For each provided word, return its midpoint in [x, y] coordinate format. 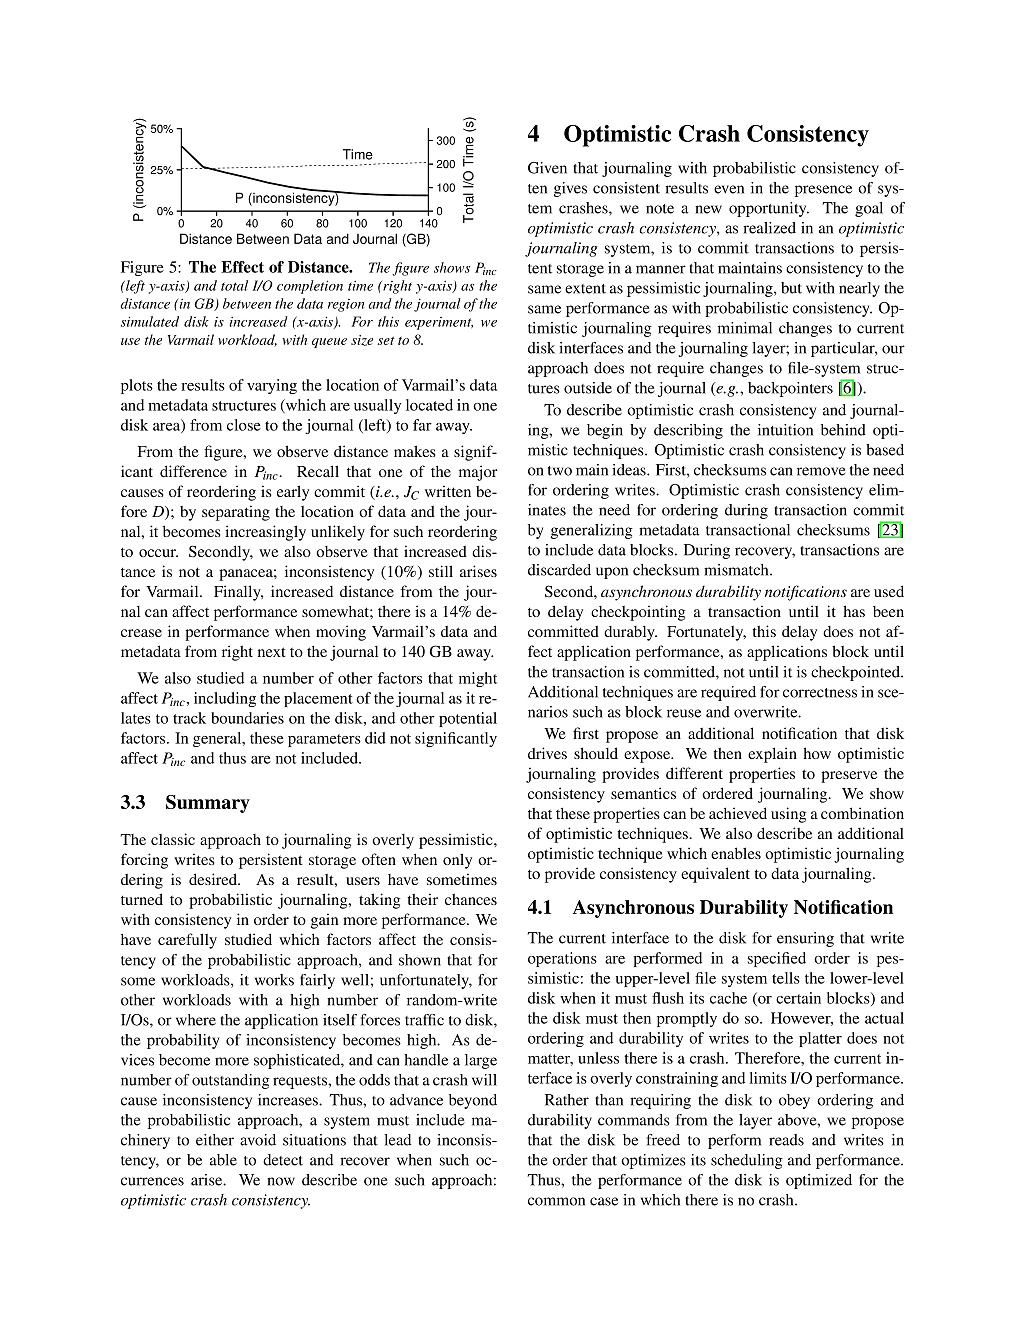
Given [547, 168]
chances [471, 899]
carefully [187, 941]
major [478, 473]
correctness [820, 693]
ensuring [805, 939]
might [478, 679]
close [244, 425]
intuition [785, 430]
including [225, 699]
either [215, 1140]
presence [823, 191]
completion [310, 287]
